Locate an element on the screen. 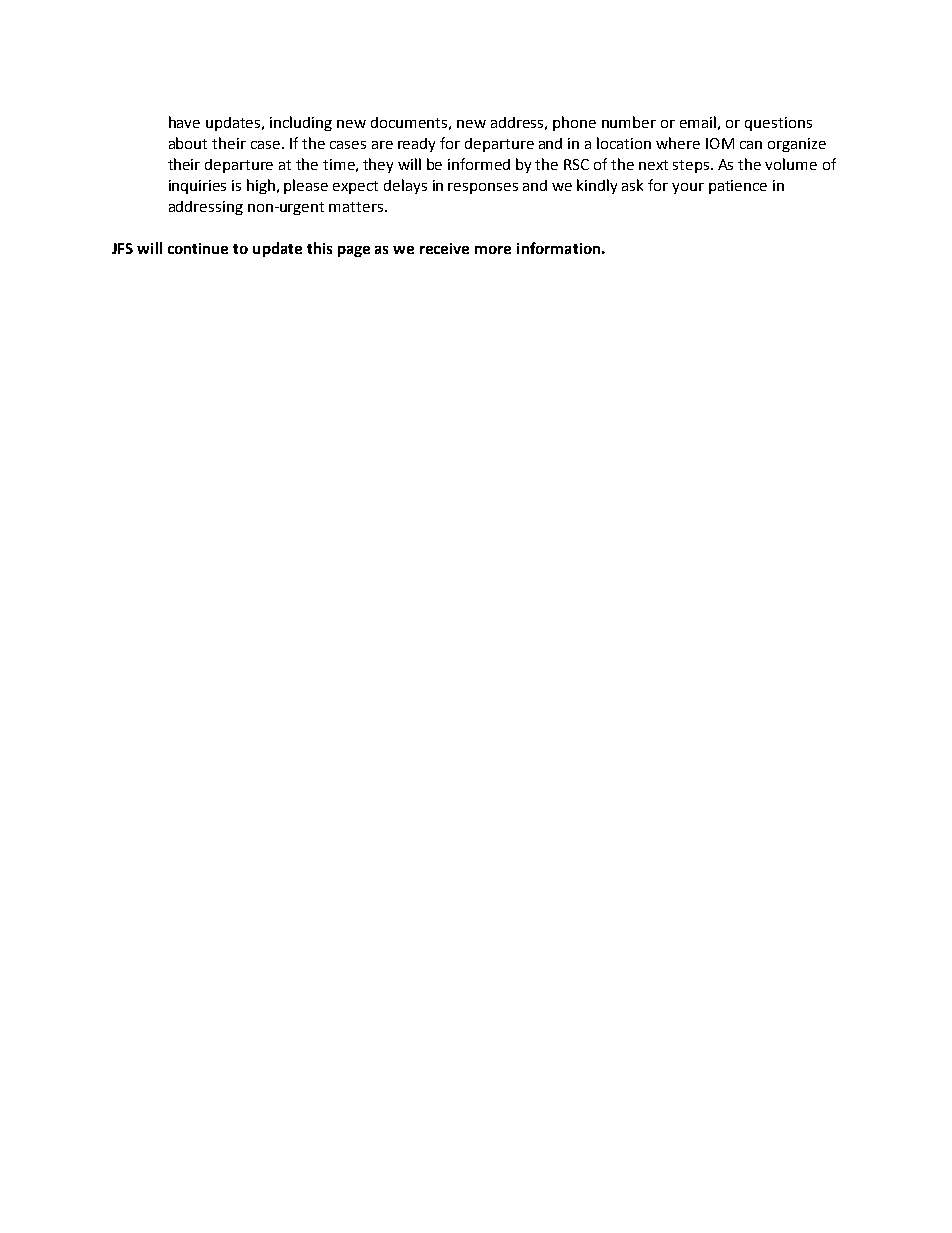 The image size is (952, 1233). questions is located at coordinates (778, 124).
